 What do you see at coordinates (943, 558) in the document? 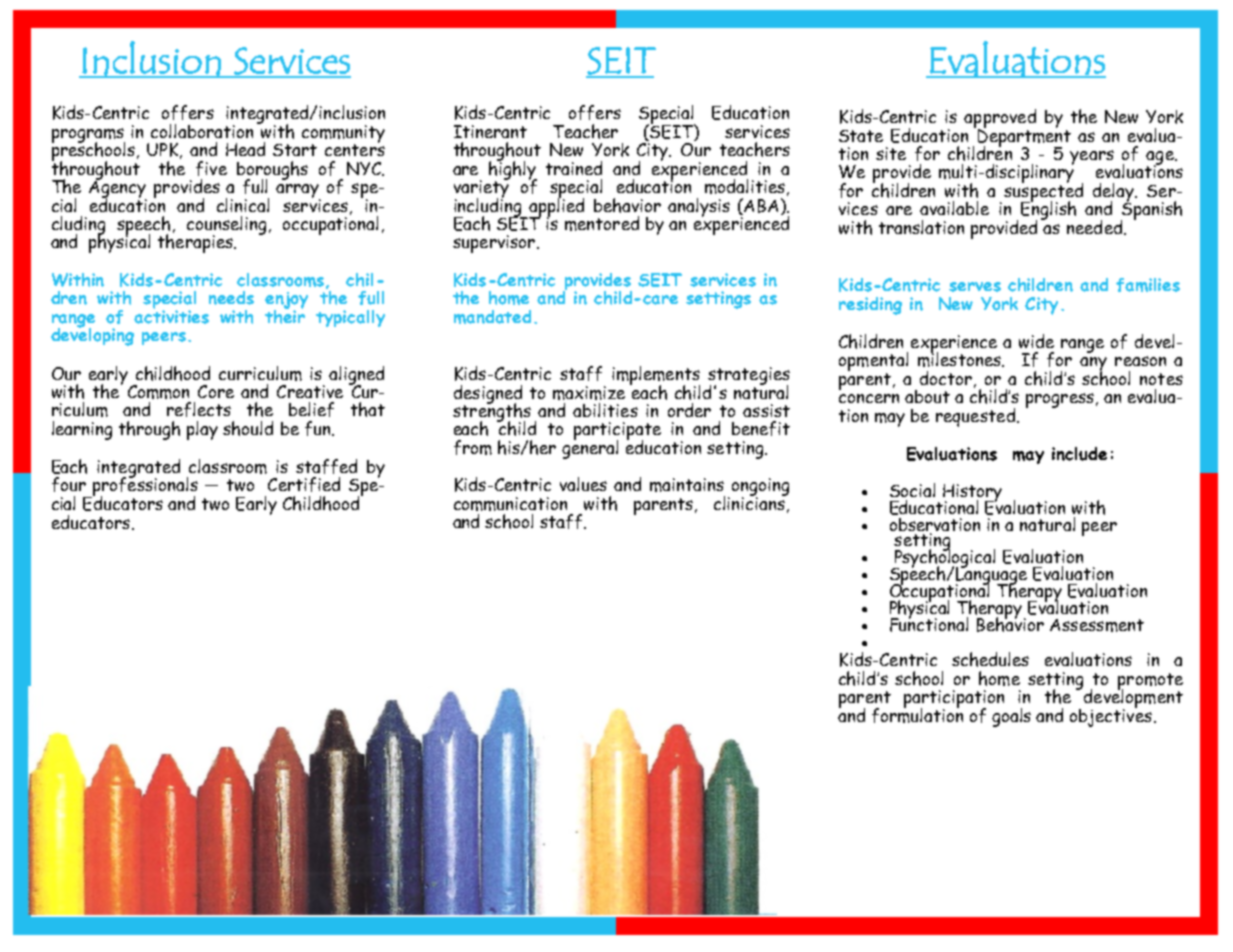
I see `Psychological` at bounding box center [943, 558].
